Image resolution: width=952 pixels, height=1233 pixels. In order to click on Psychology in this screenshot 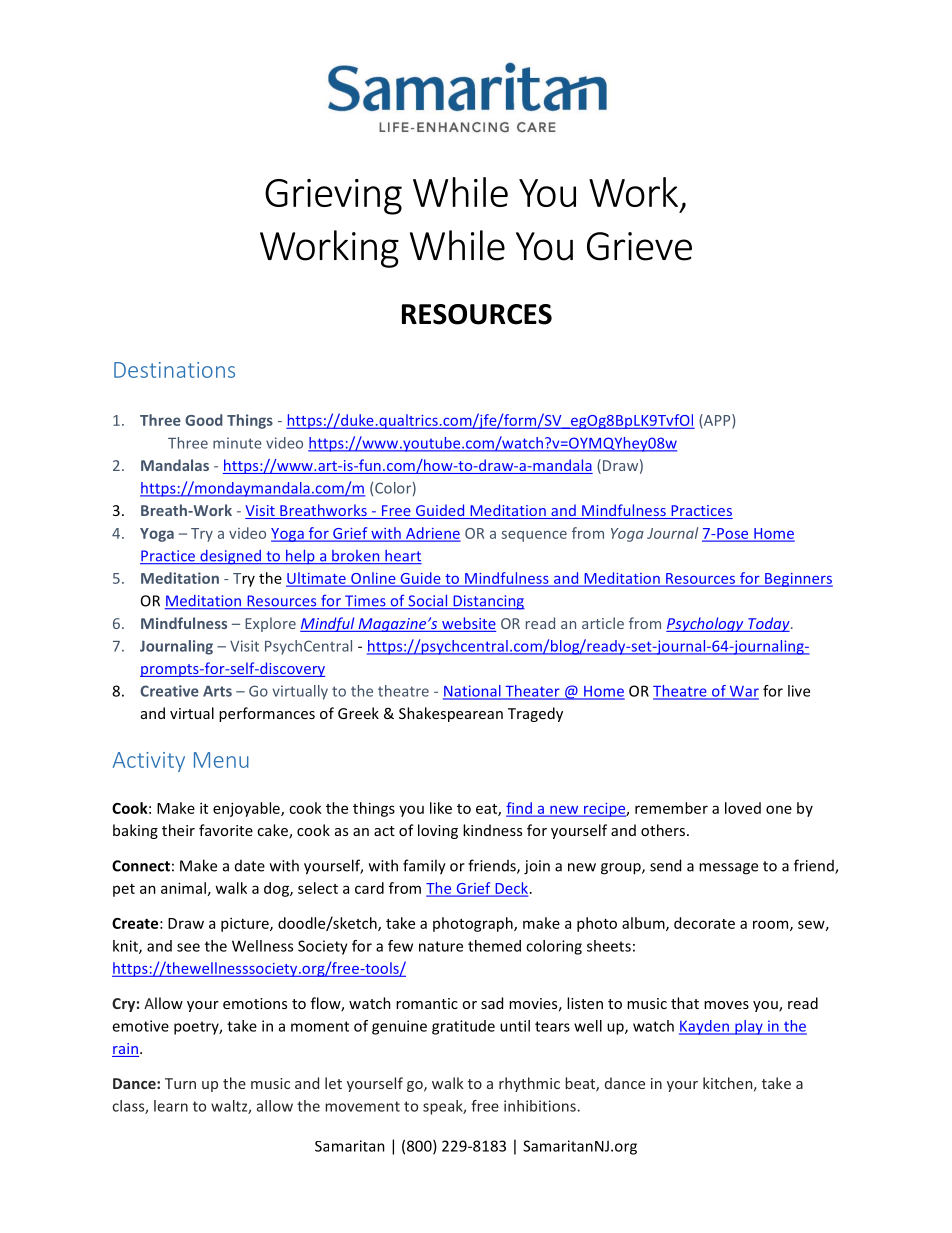, I will do `click(706, 624)`.
